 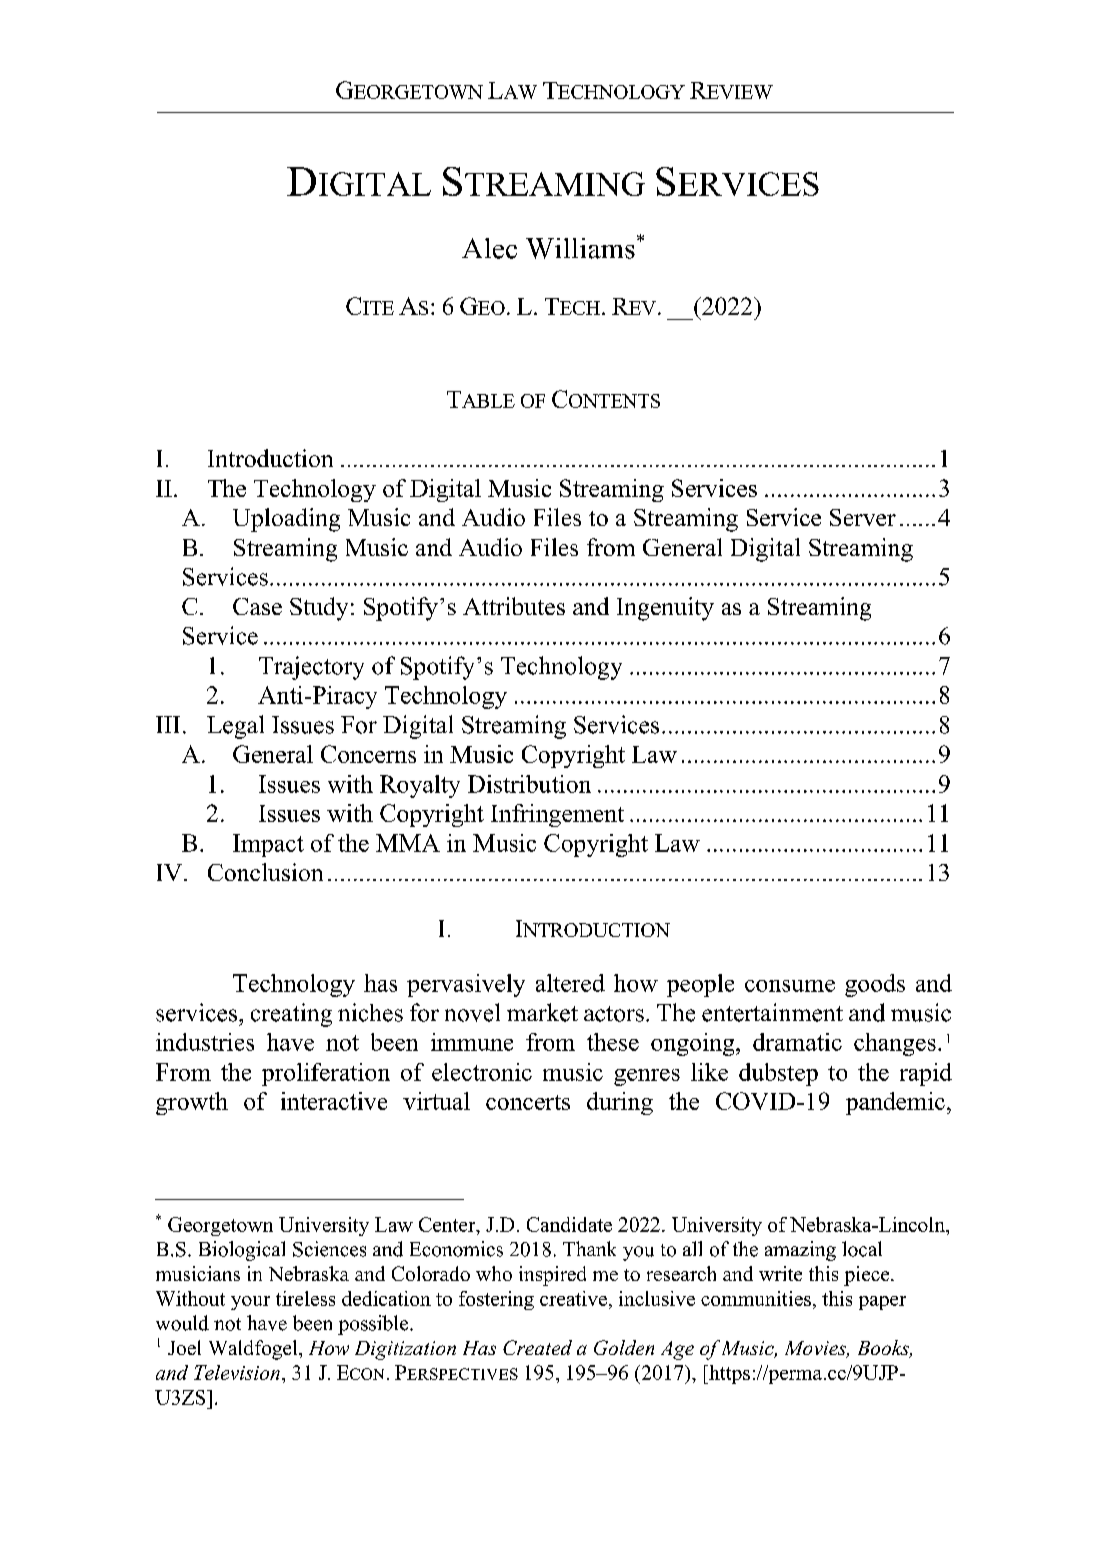 What do you see at coordinates (557, 815) in the screenshot?
I see `Infringement` at bounding box center [557, 815].
